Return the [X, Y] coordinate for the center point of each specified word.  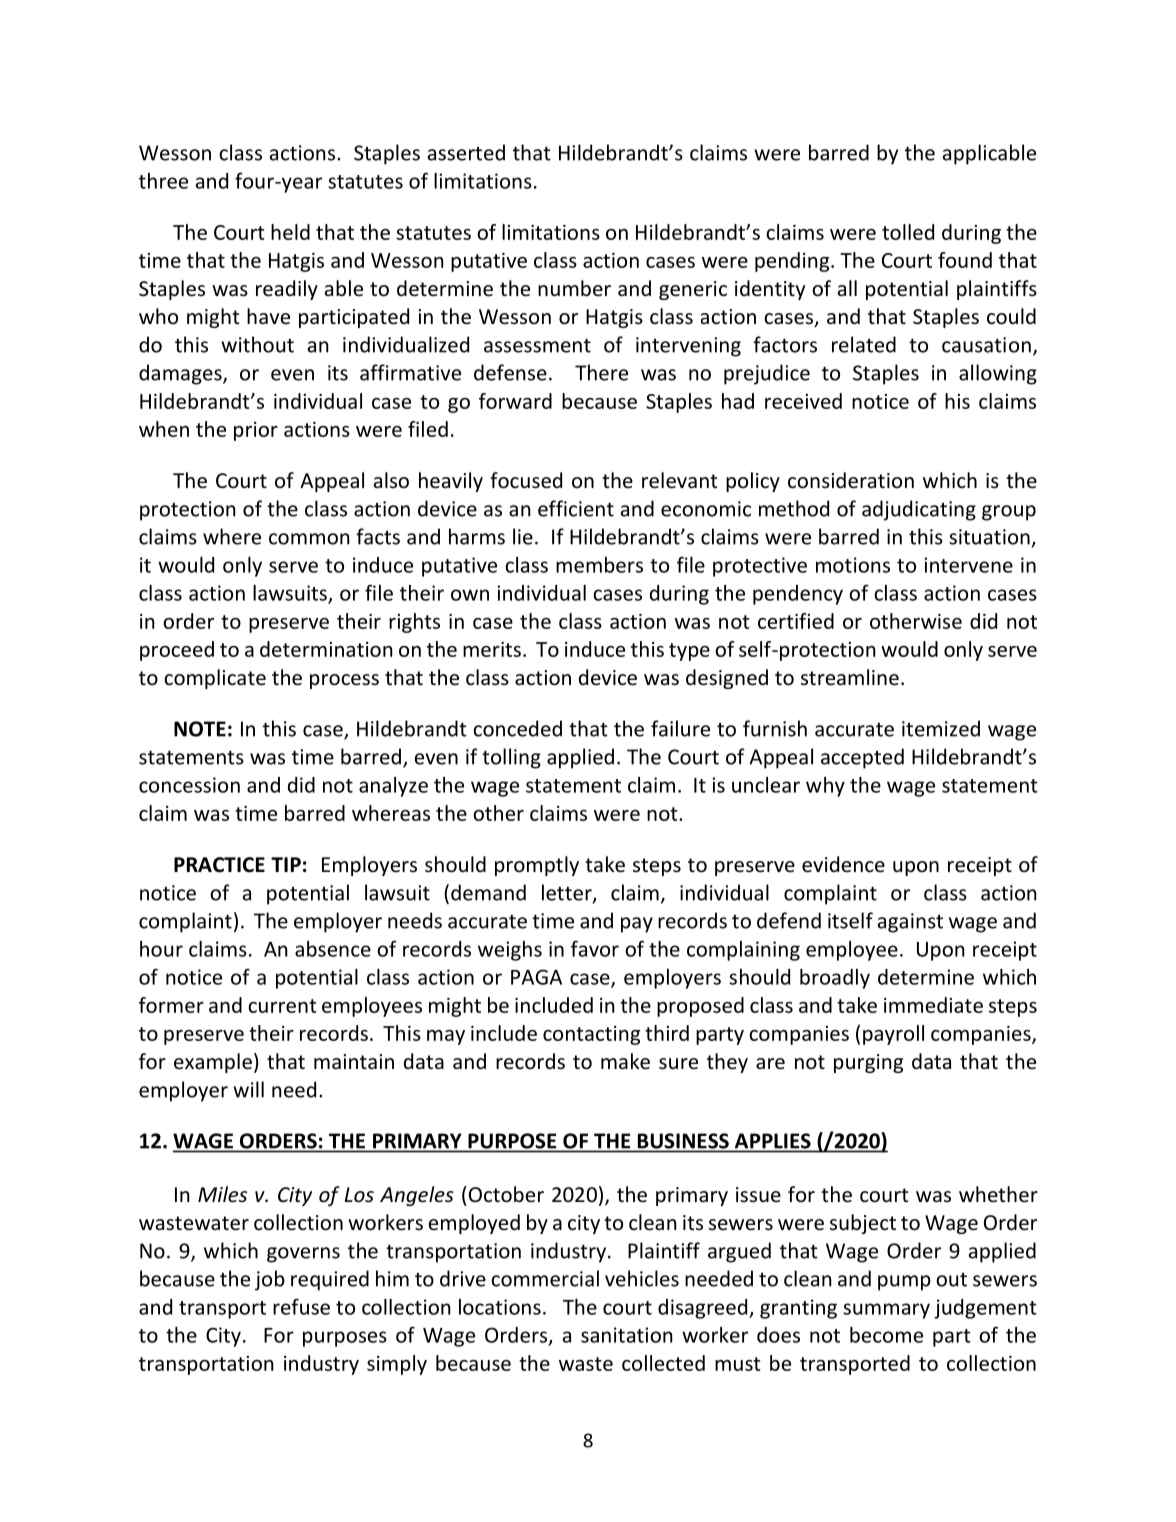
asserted [466, 152]
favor [595, 948]
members [599, 565]
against [910, 923]
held [290, 232]
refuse [301, 1306]
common [309, 539]
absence [333, 949]
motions [853, 565]
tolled [908, 232]
